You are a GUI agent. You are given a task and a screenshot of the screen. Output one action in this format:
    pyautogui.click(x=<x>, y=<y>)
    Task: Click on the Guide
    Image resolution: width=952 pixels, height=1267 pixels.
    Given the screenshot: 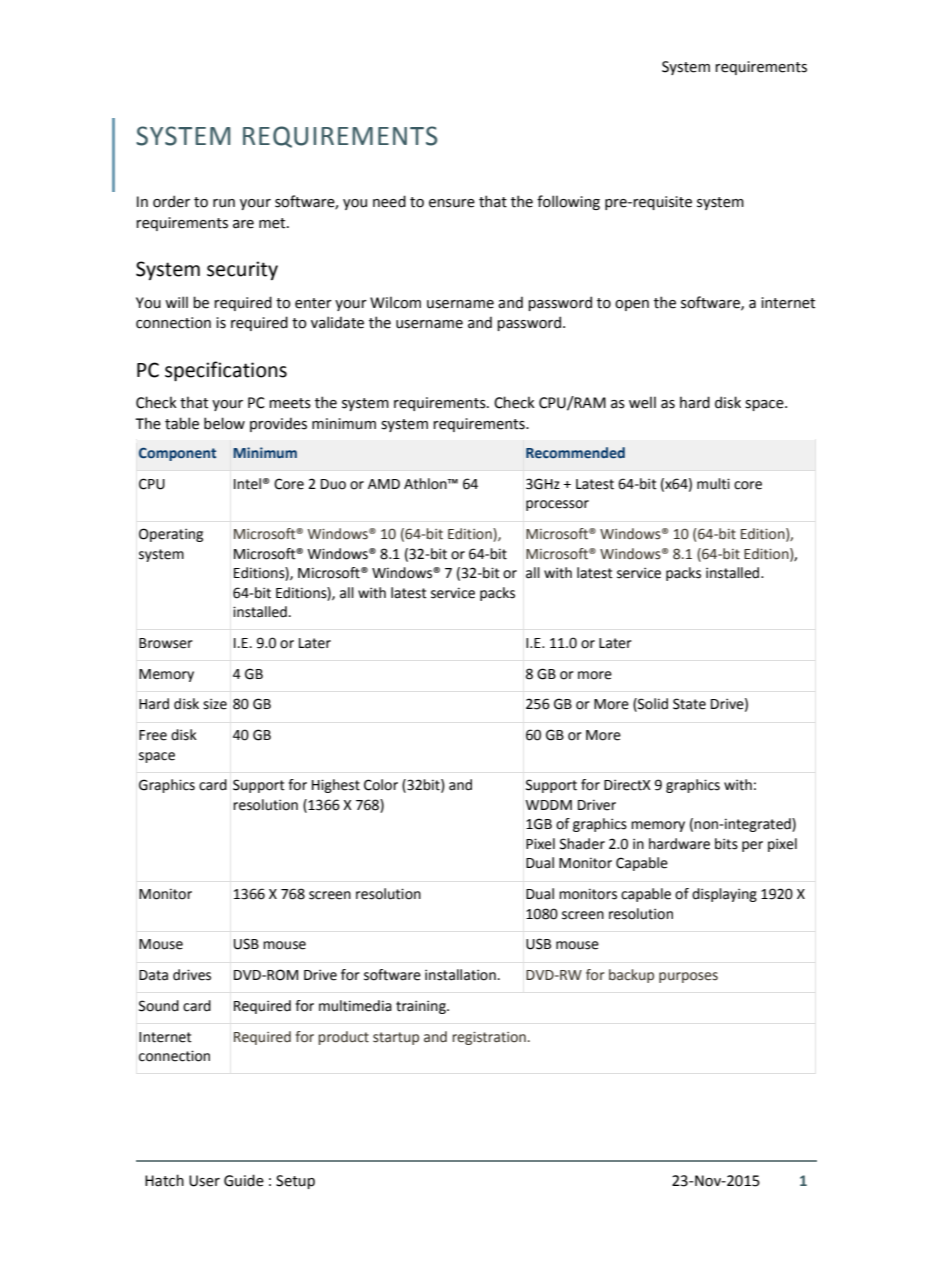 What is the action you would take?
    pyautogui.click(x=244, y=1180)
